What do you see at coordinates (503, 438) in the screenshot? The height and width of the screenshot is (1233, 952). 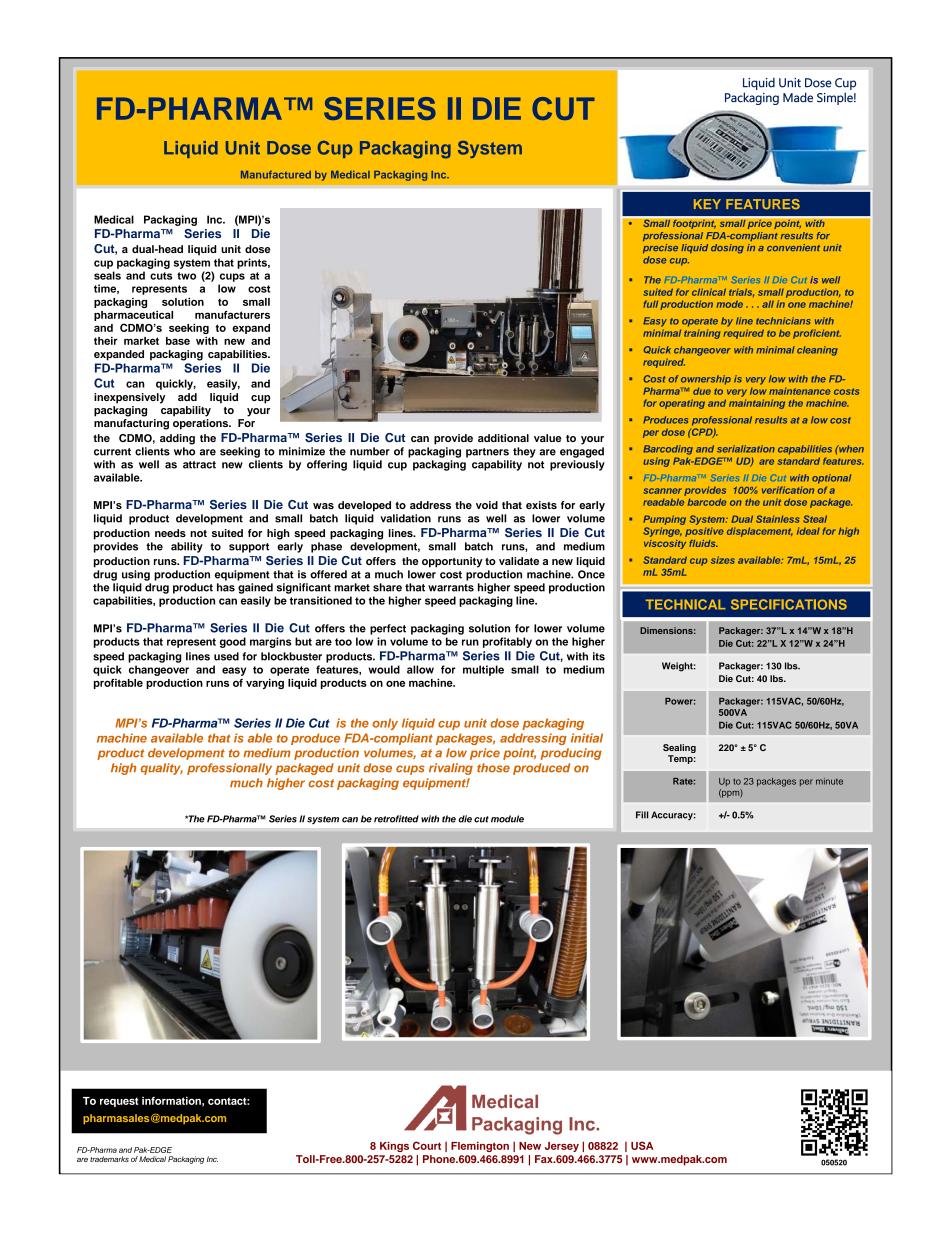 I see `additional` at bounding box center [503, 438].
